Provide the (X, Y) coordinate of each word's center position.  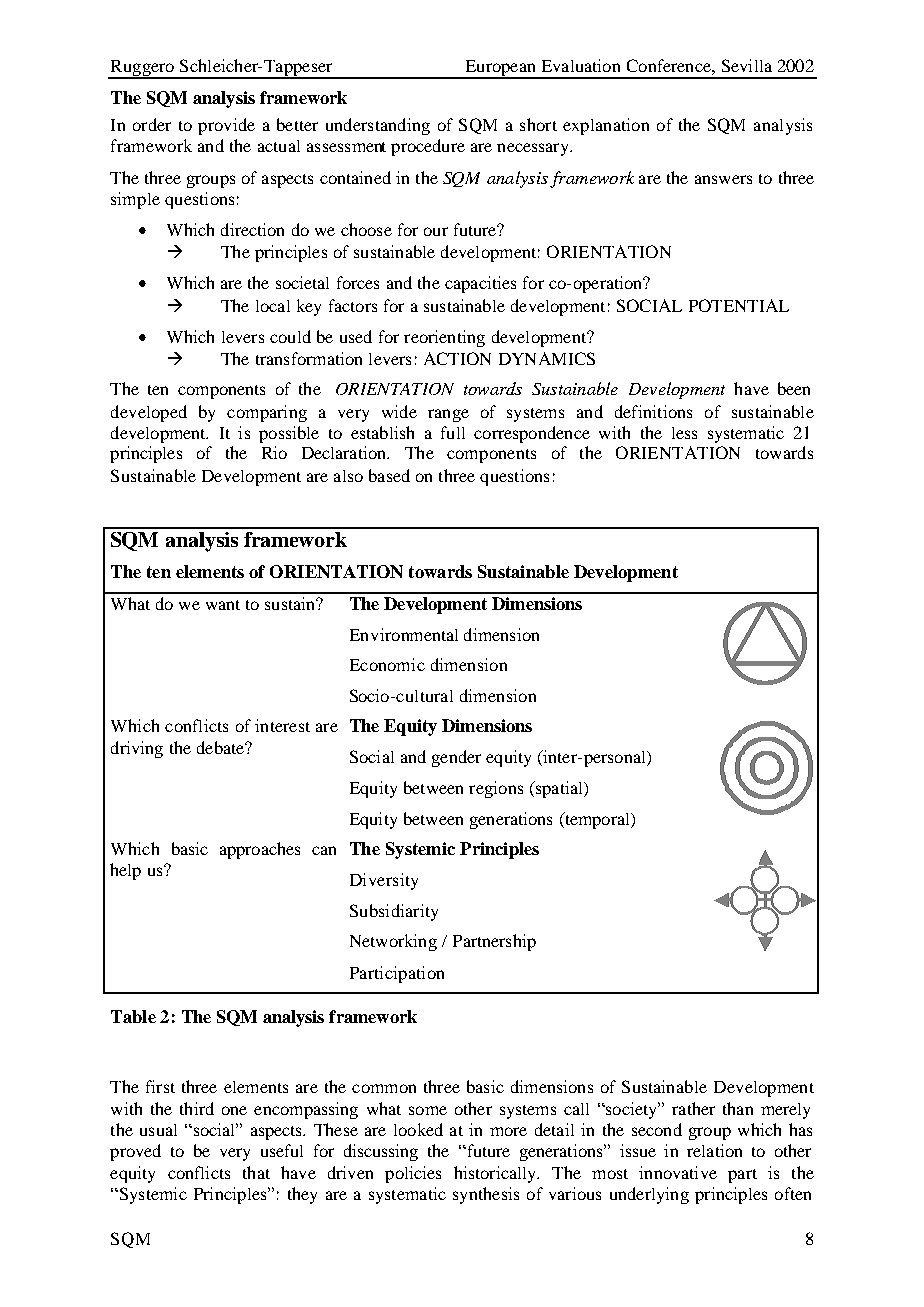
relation (714, 1150)
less (684, 433)
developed (149, 413)
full (453, 432)
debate (221, 747)
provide (226, 126)
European (500, 69)
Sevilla (747, 65)
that (256, 1172)
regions (496, 789)
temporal (597, 820)
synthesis (486, 1195)
